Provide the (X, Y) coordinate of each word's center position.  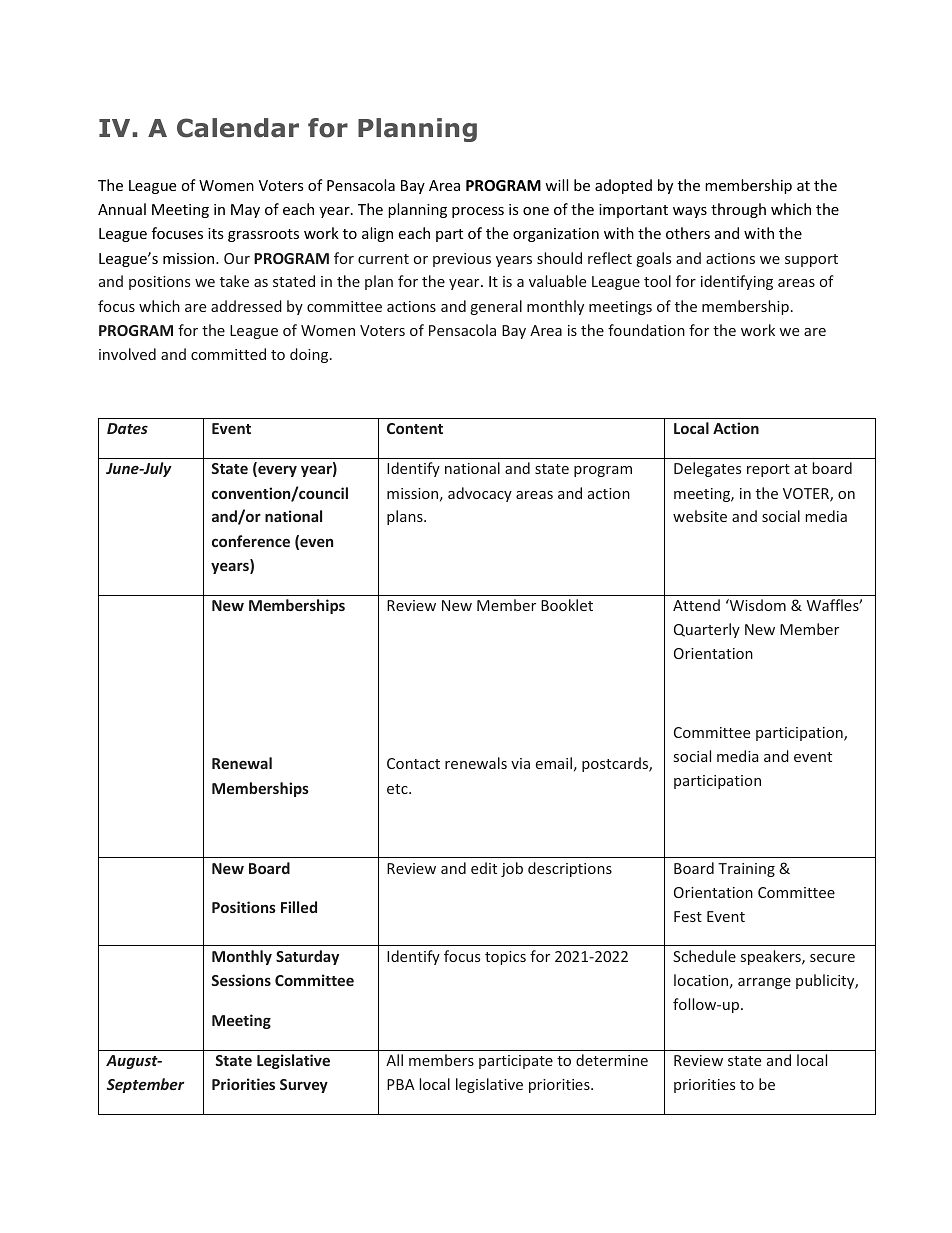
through (738, 210)
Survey (304, 1086)
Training (746, 870)
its (216, 233)
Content (415, 428)
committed (228, 354)
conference (251, 541)
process (478, 212)
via (520, 763)
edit (484, 868)
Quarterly (707, 630)
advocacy (480, 494)
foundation (646, 330)
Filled (299, 907)
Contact (413, 763)
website (700, 516)
